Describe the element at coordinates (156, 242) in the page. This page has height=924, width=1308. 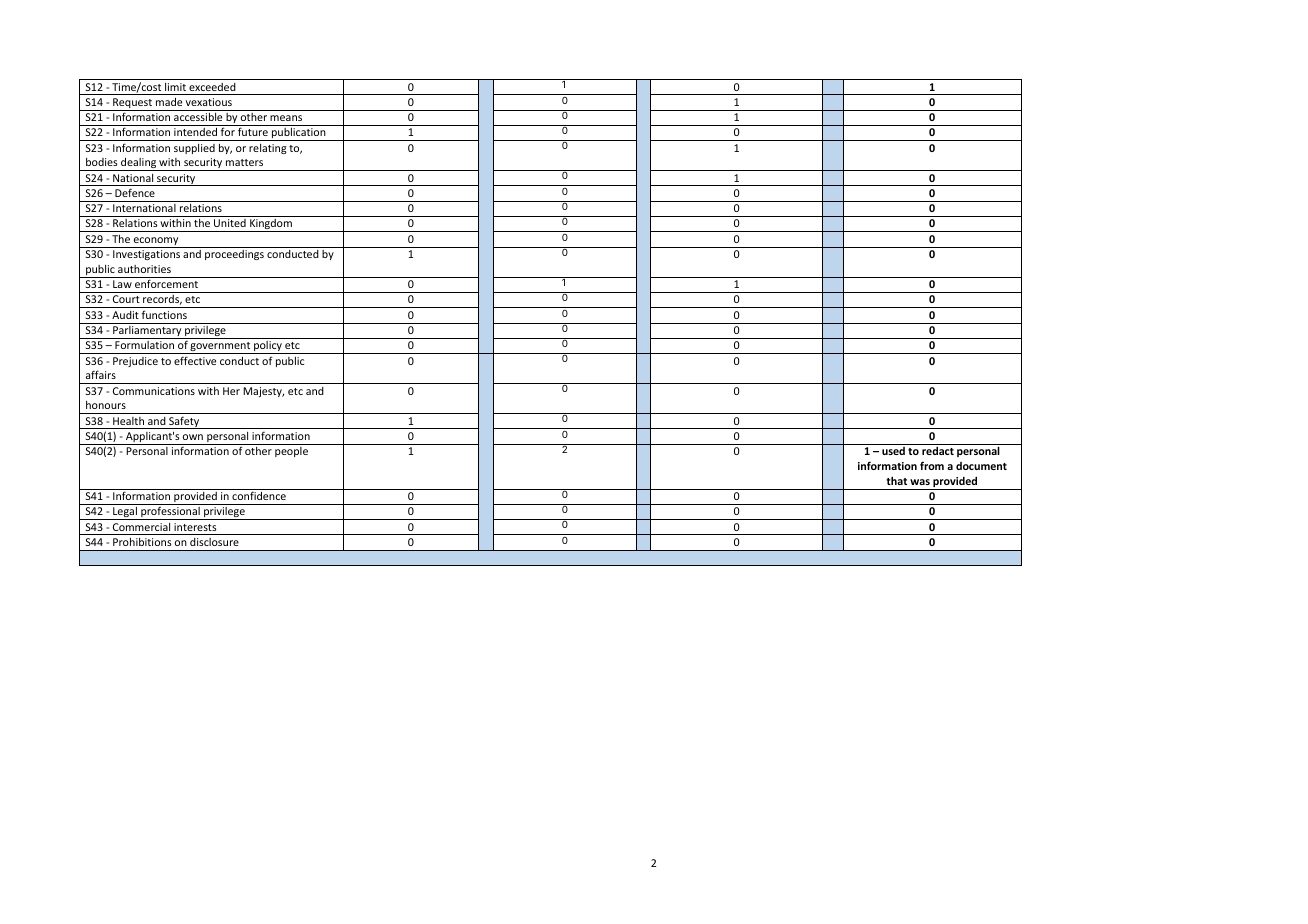
I see `economy` at that location.
